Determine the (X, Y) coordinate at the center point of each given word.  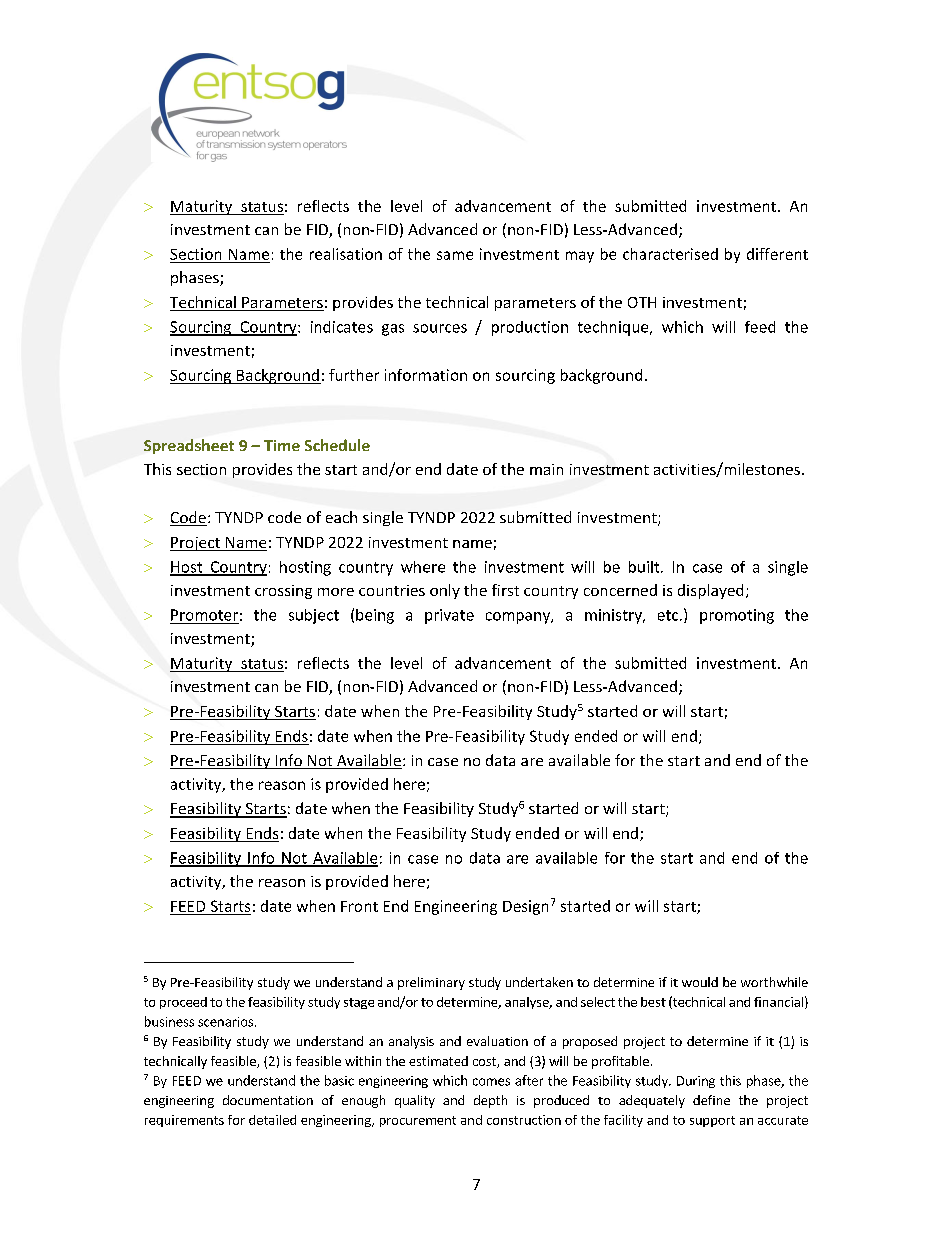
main (546, 469)
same (455, 255)
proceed (183, 1003)
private (449, 616)
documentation (268, 1100)
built (645, 567)
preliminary (431, 983)
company (519, 618)
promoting (737, 616)
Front (359, 906)
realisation (346, 254)
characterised (670, 254)
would (700, 982)
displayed (710, 591)
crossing (283, 592)
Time (282, 445)
